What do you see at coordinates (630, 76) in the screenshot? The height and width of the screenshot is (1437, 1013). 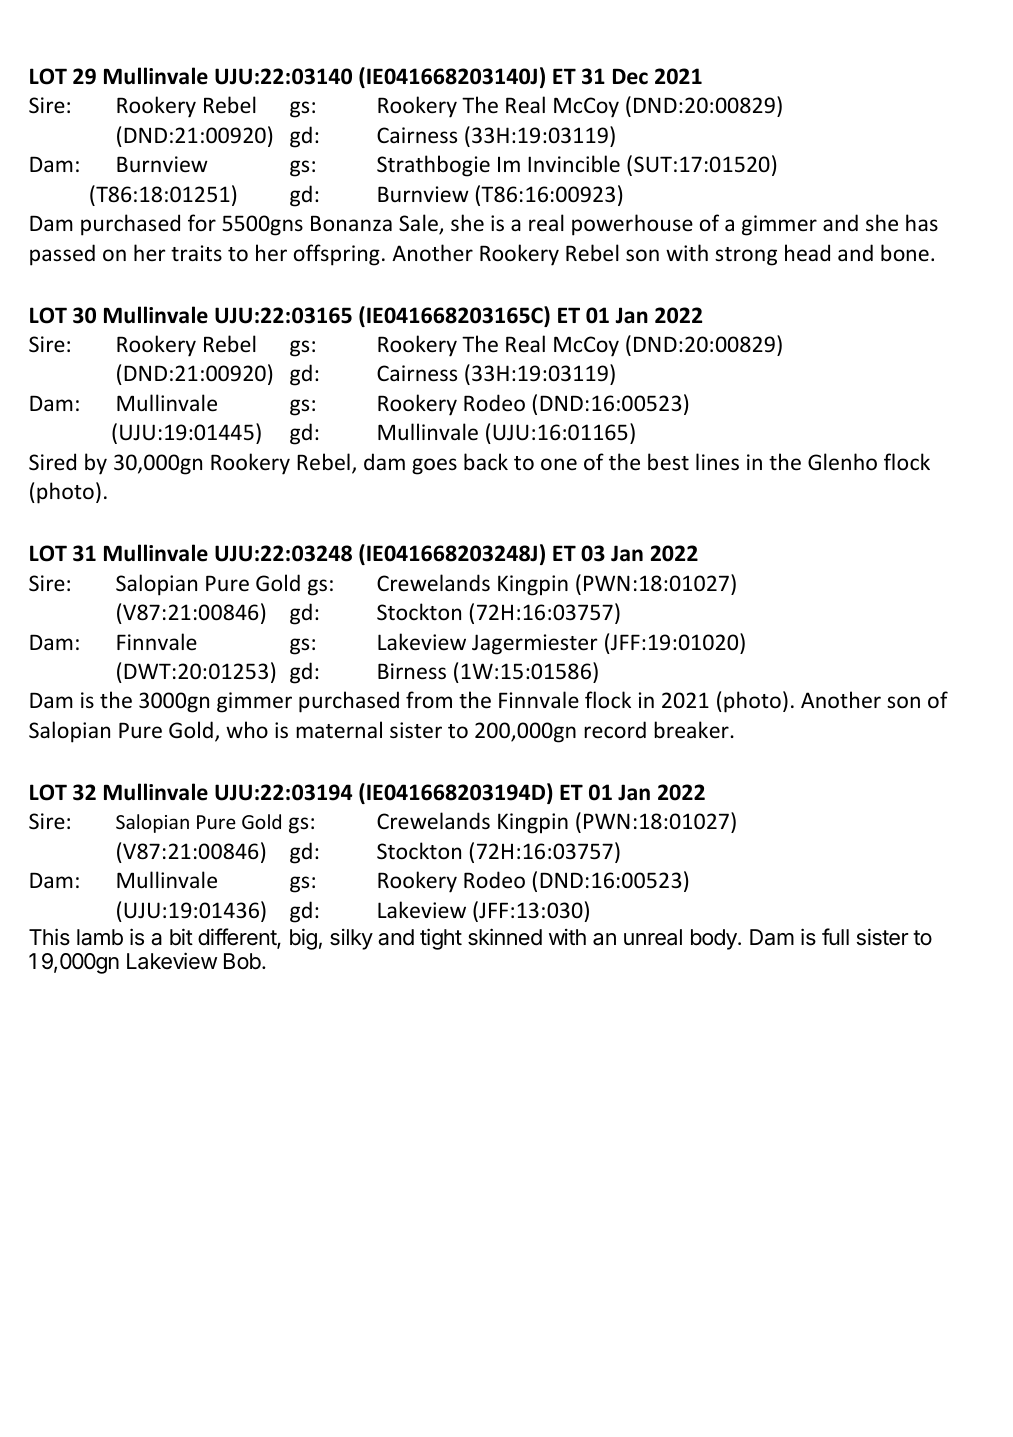 I see `Dec` at bounding box center [630, 76].
